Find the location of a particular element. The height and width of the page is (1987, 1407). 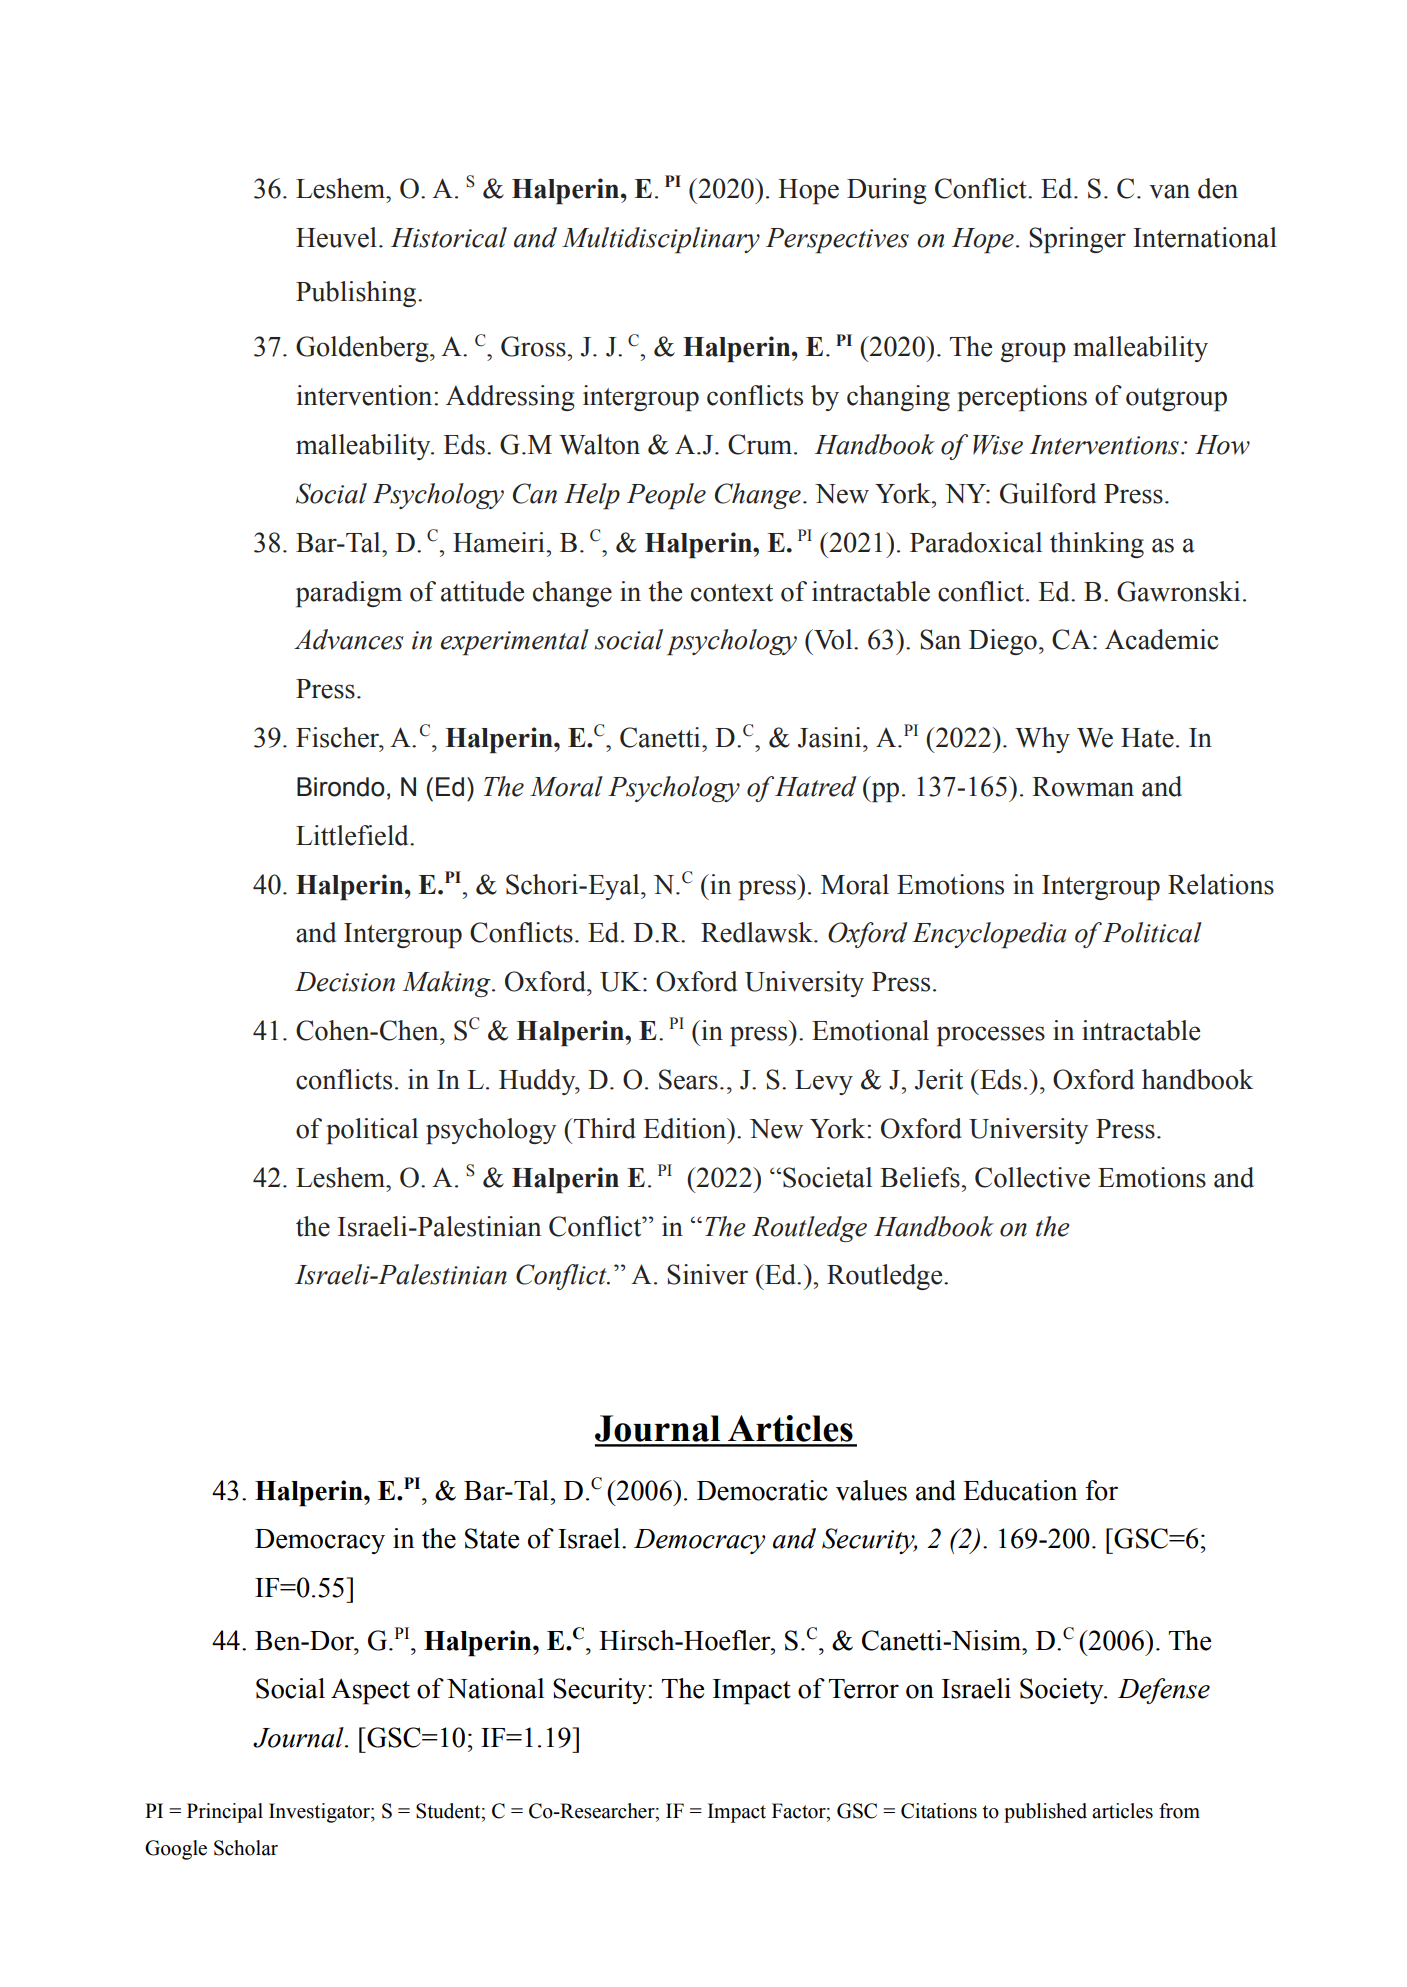

Hatred is located at coordinates (816, 786).
